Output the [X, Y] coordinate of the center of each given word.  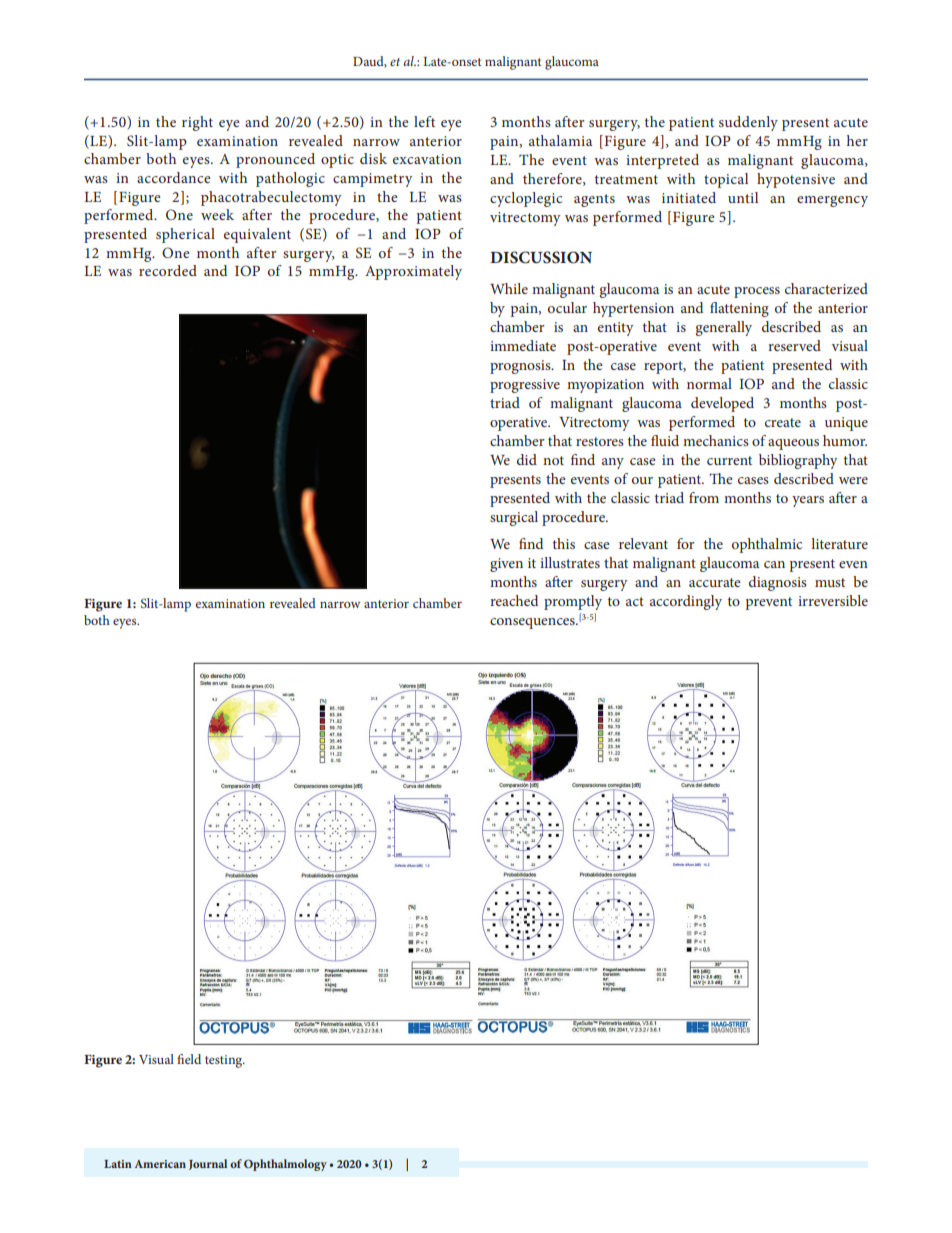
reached [514, 600]
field [189, 1059]
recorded [168, 270]
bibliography [798, 461]
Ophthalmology [285, 1165]
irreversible [833, 600]
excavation [427, 159]
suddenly [748, 123]
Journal [208, 1164]
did [527, 459]
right [197, 123]
